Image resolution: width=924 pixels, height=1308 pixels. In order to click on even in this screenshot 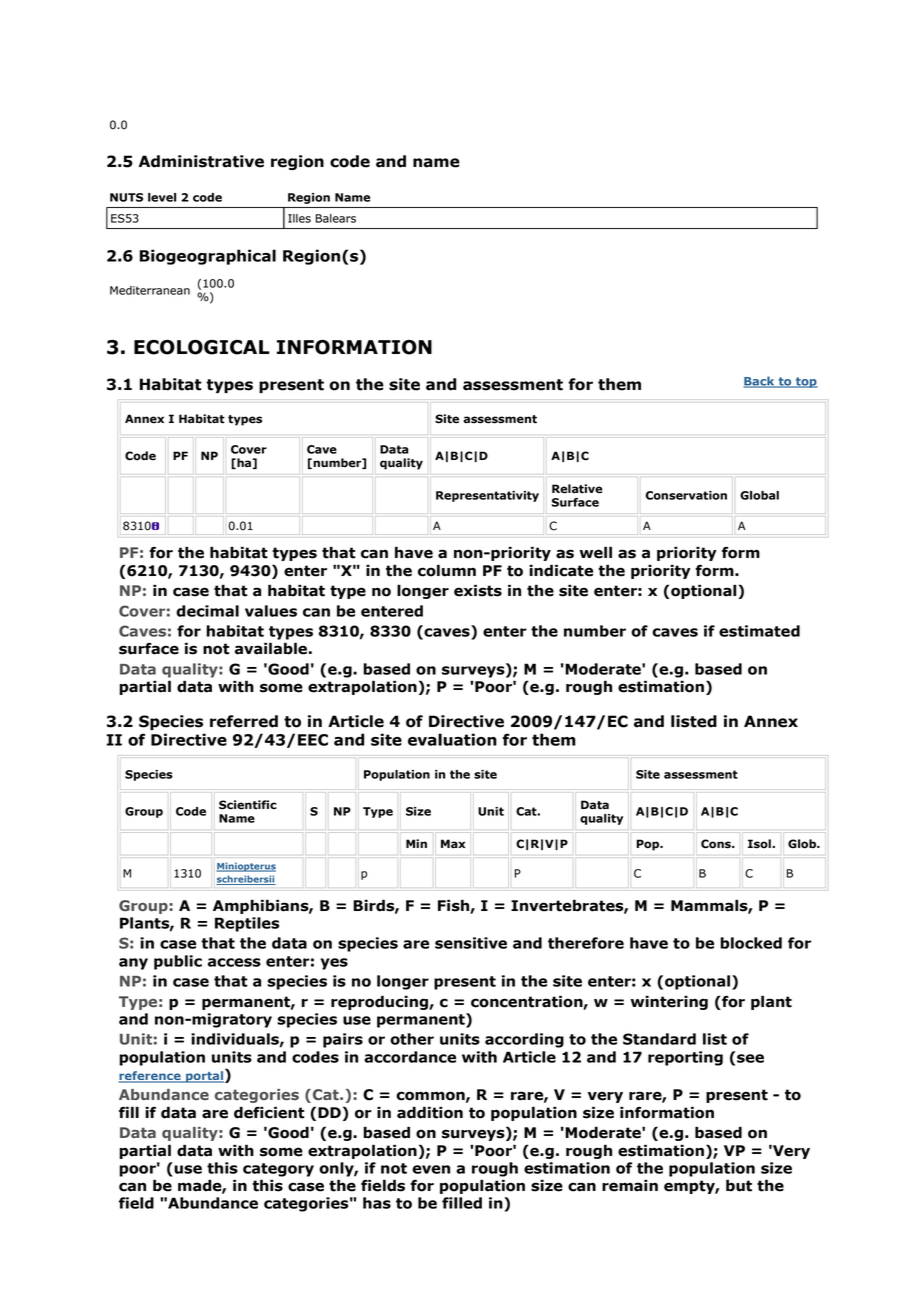, I will do `click(431, 1169)`.
